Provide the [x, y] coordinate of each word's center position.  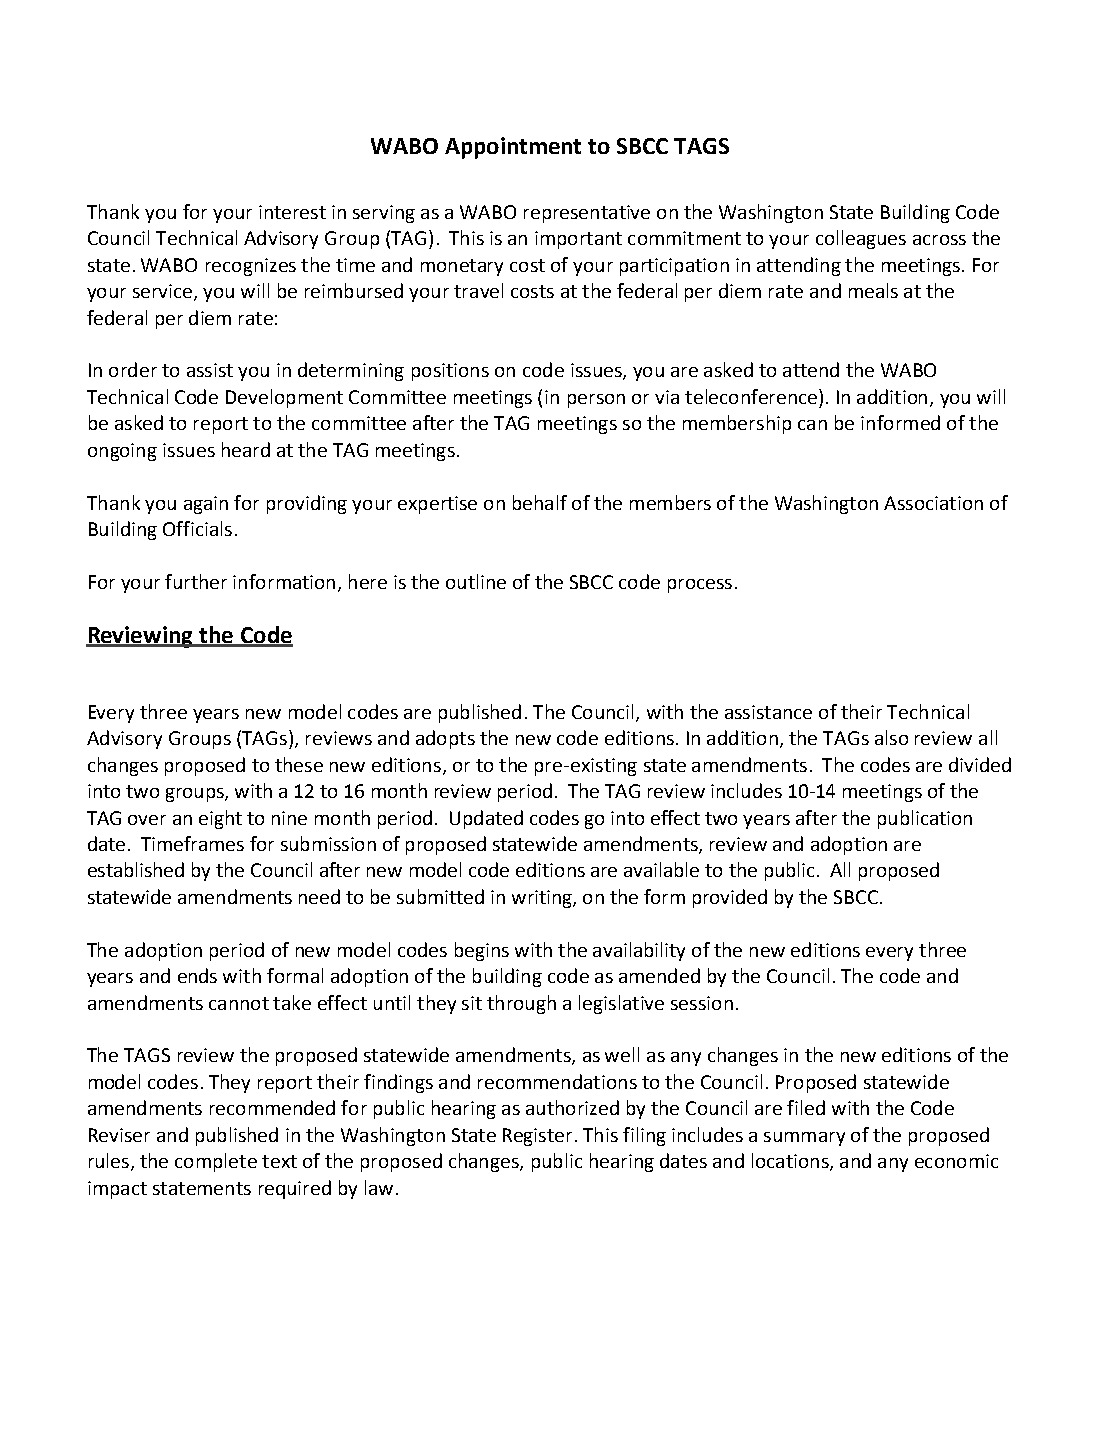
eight [220, 819]
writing [543, 899]
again [206, 505]
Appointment [513, 148]
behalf [540, 502]
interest [292, 212]
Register [537, 1137]
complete [216, 1162]
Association [933, 503]
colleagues [861, 239]
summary [804, 1139]
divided [980, 764]
